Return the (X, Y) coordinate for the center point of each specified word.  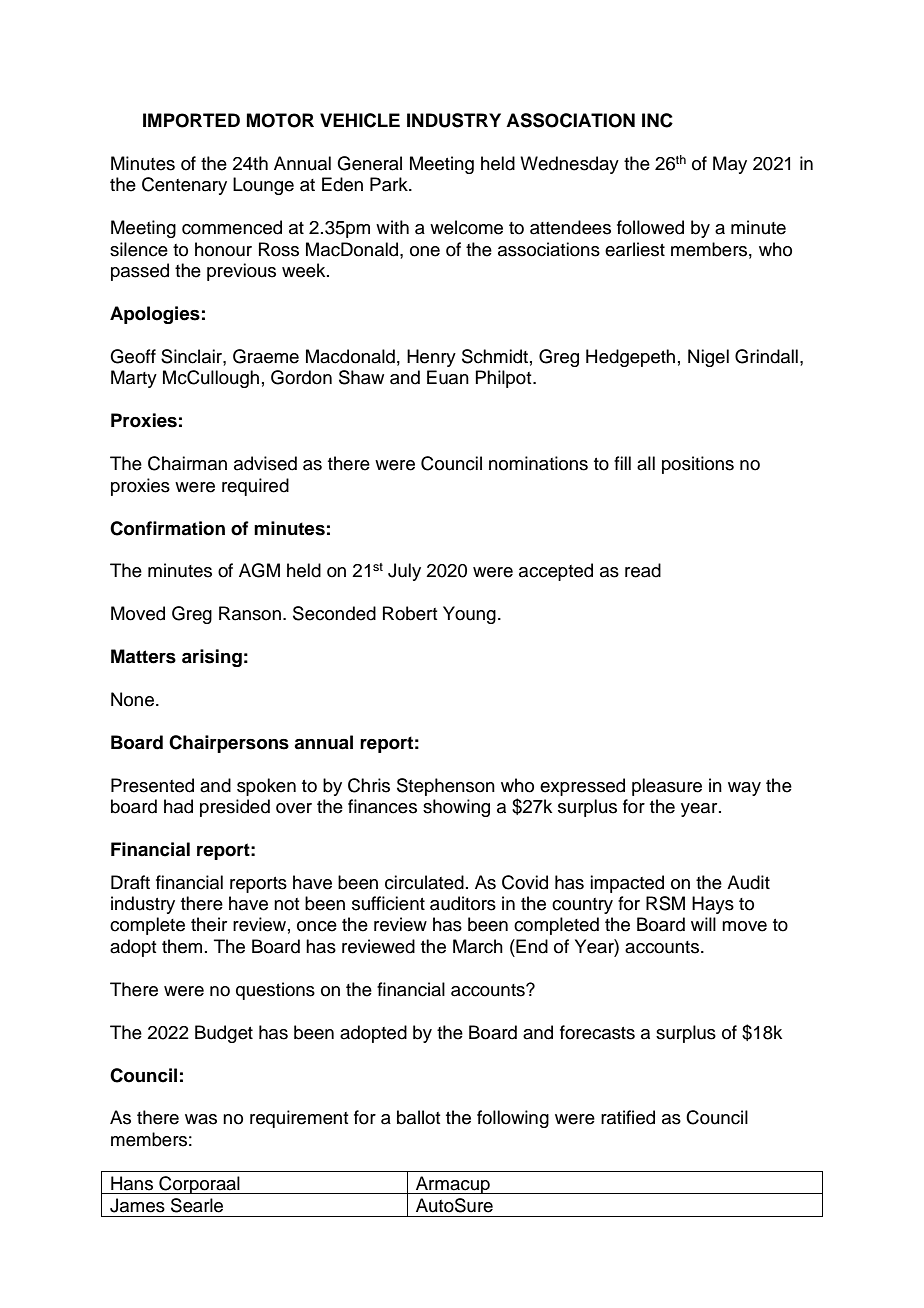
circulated (424, 882)
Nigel (708, 358)
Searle (197, 1205)
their (209, 924)
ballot (419, 1117)
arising (212, 658)
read (643, 570)
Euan (448, 377)
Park (390, 184)
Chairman (187, 463)
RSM (665, 903)
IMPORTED (191, 120)
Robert (410, 613)
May (730, 165)
